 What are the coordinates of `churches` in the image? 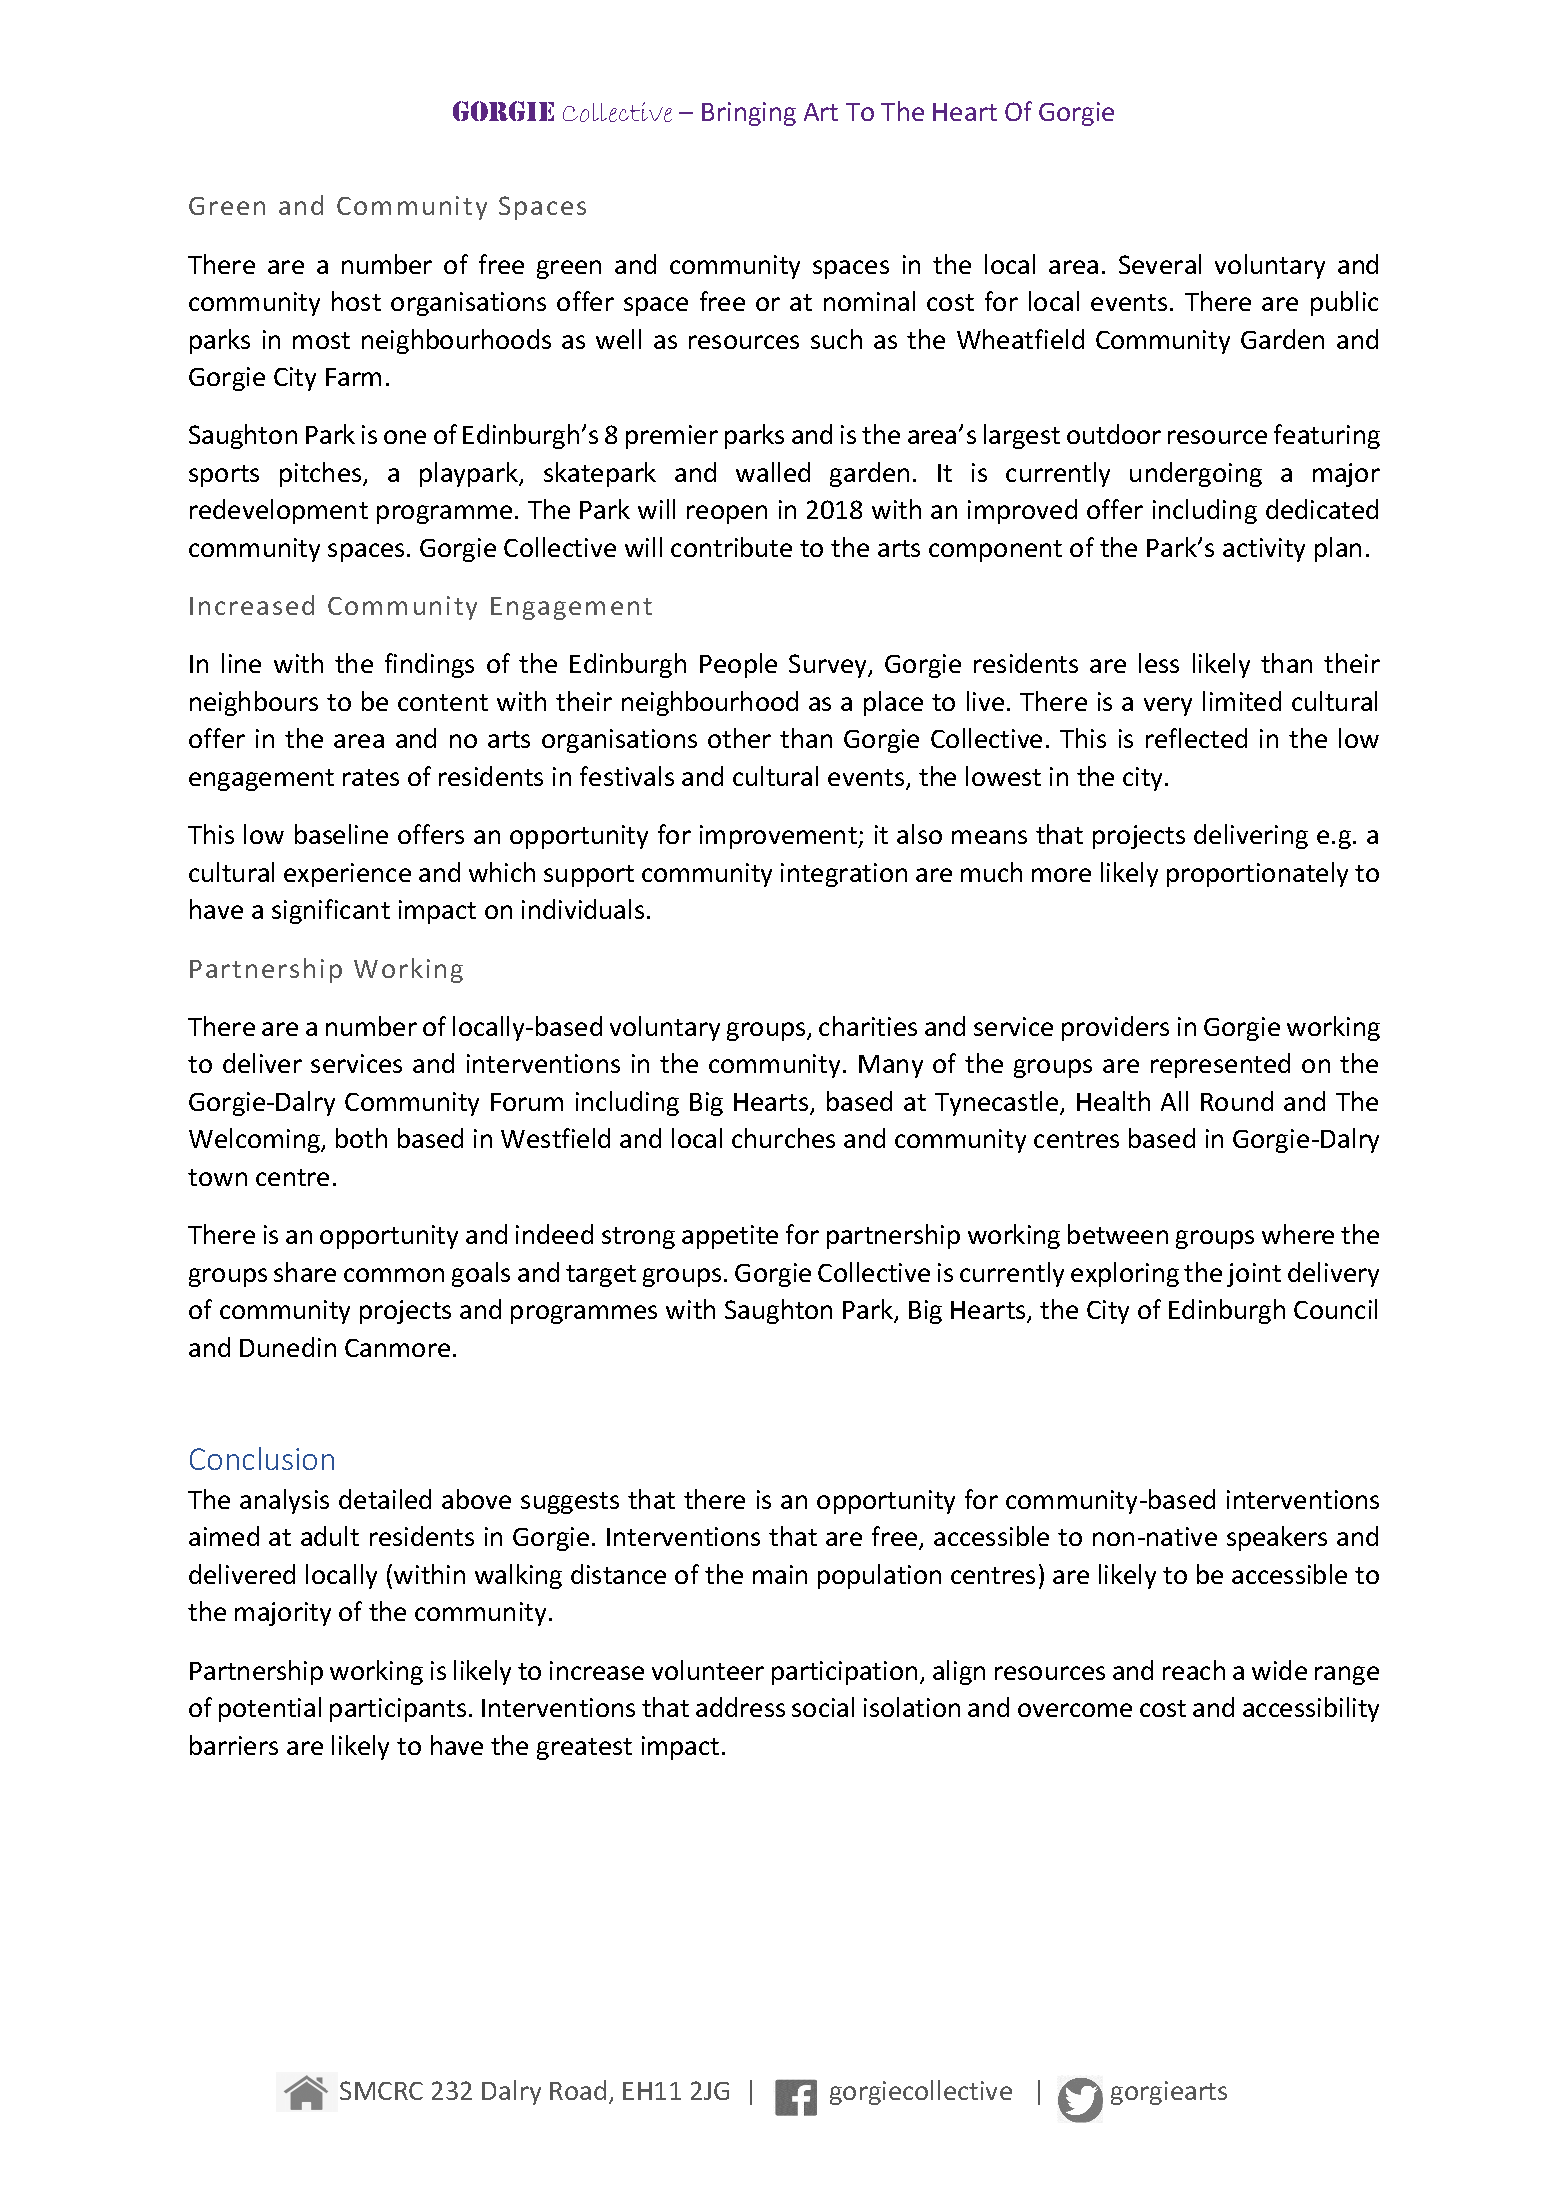 It's located at (783, 1138).
